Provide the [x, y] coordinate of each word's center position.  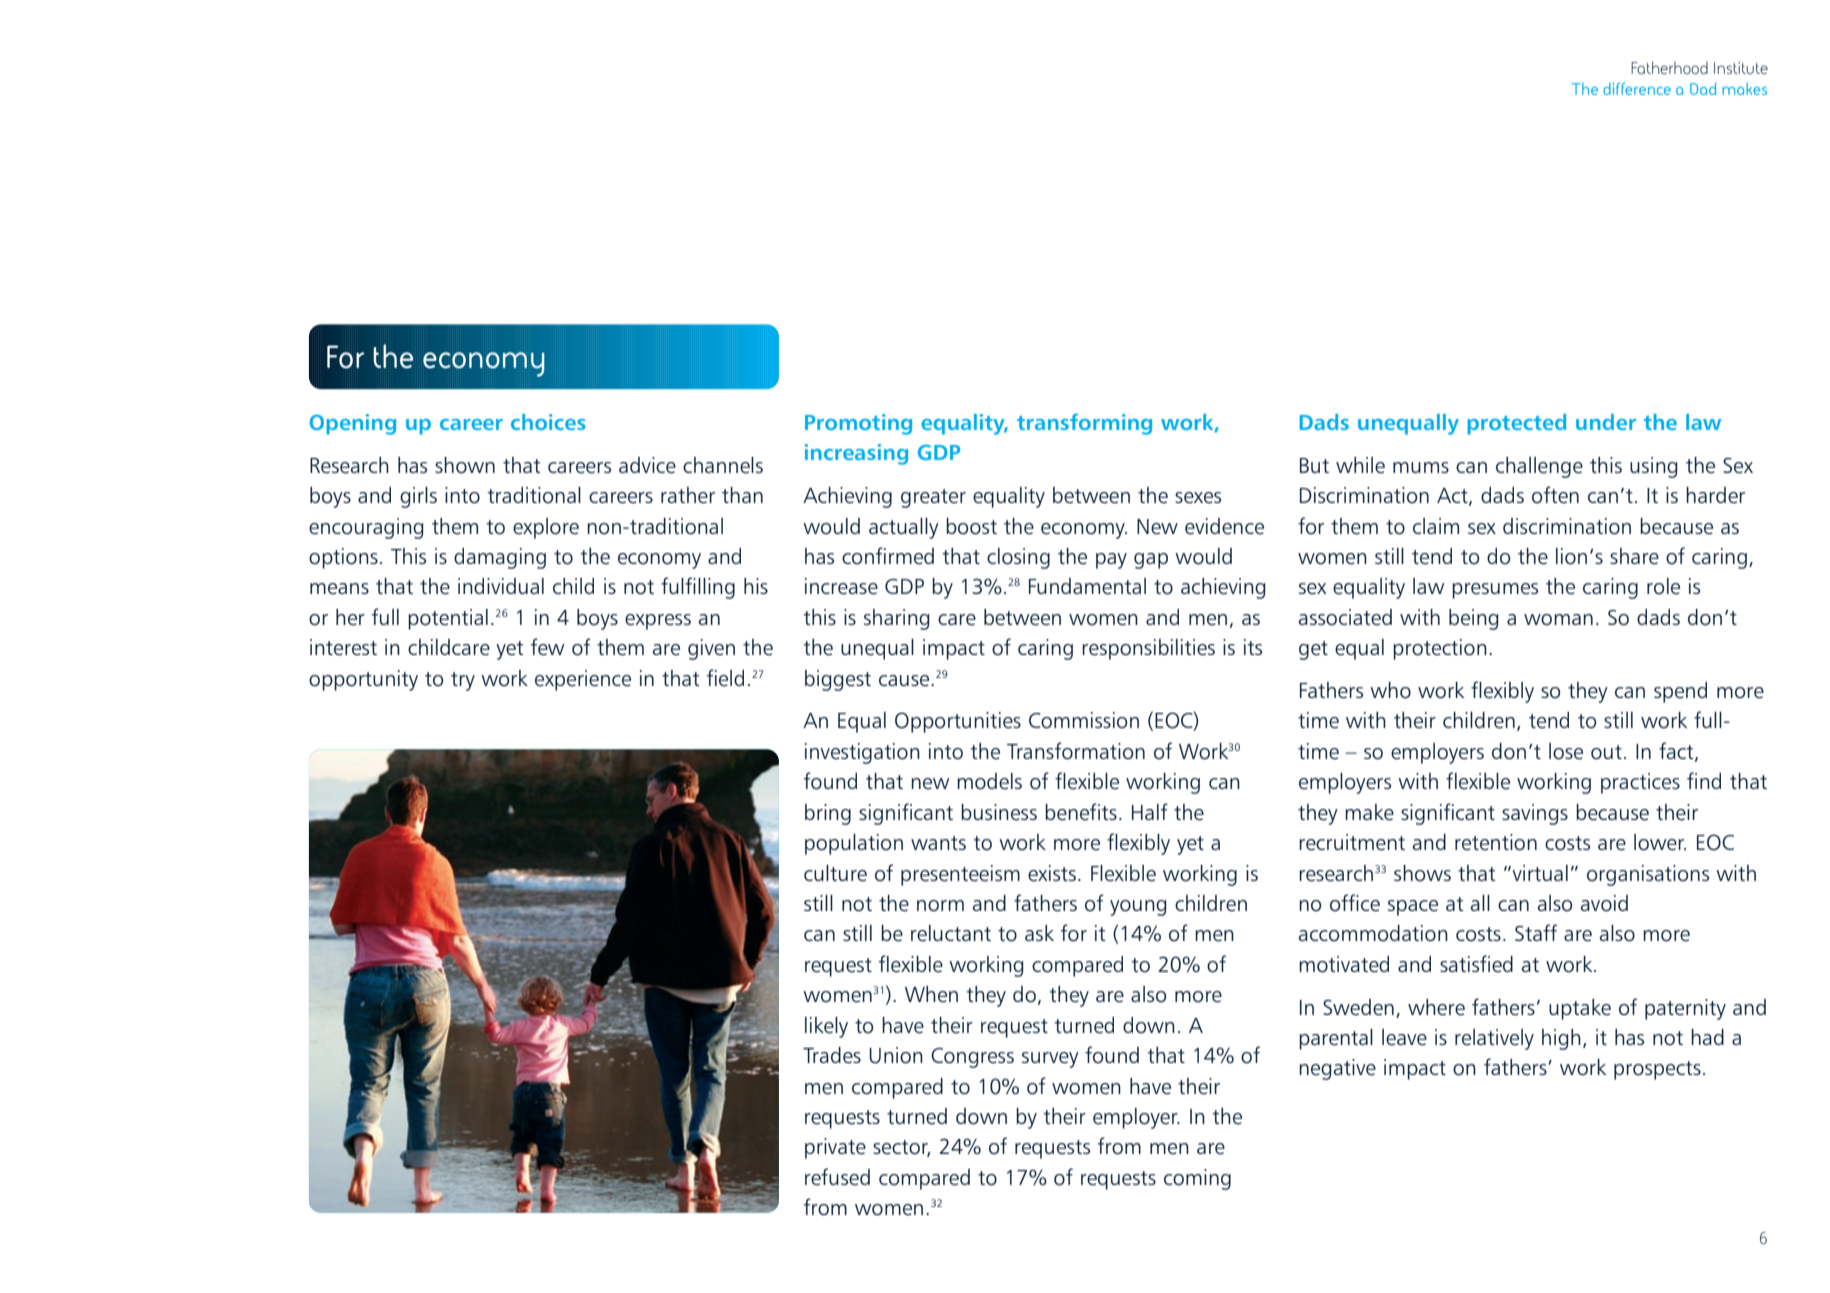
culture [835, 873]
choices [548, 422]
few [547, 647]
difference [1637, 88]
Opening [353, 424]
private [835, 1148]
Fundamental [1087, 586]
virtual [1539, 873]
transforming [1084, 424]
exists [1052, 873]
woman [1558, 620]
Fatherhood [1669, 67]
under [1606, 422]
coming [1197, 1179]
